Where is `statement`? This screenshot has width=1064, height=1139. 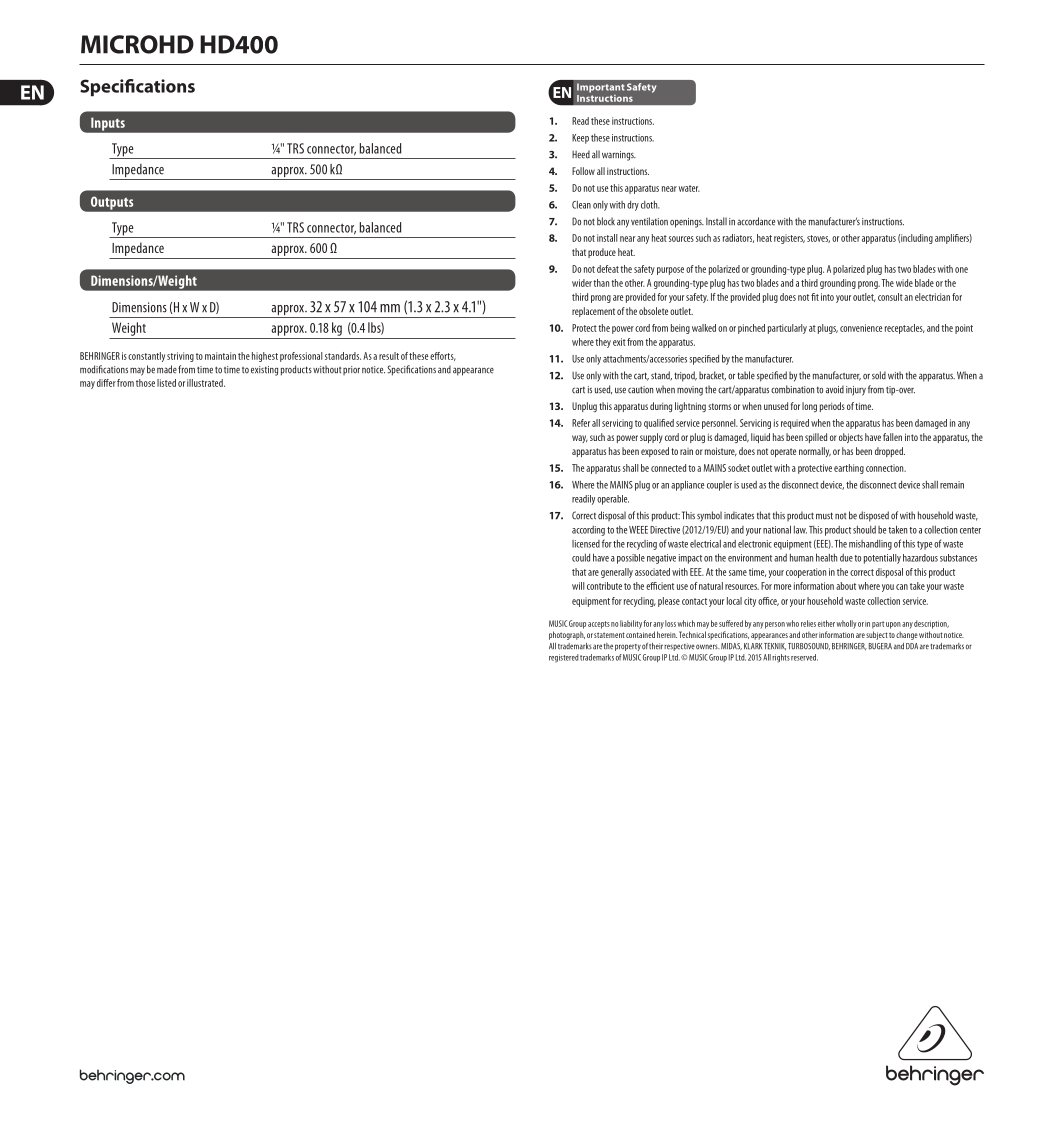 statement is located at coordinates (609, 635).
